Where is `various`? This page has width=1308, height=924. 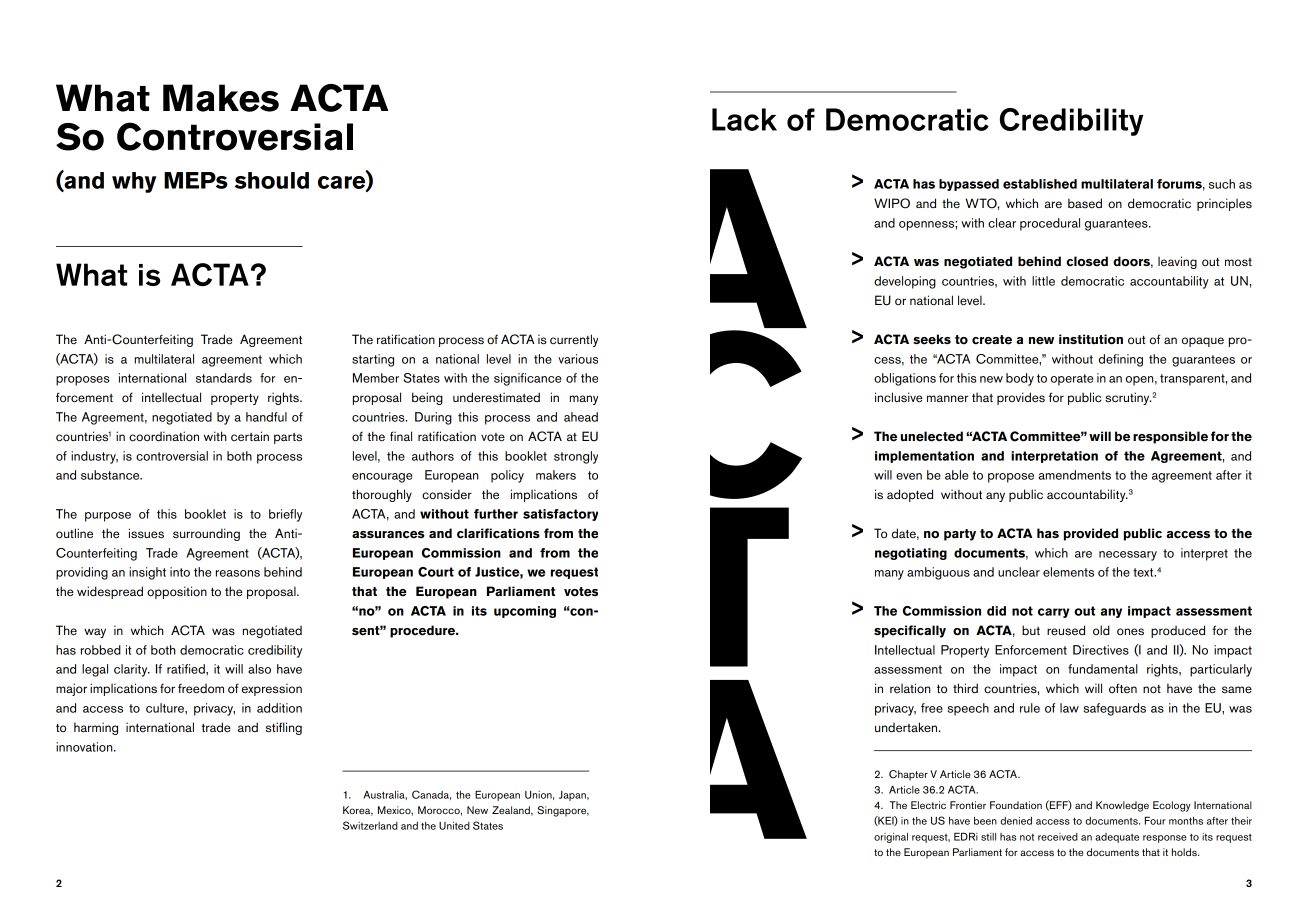 various is located at coordinates (578, 359).
